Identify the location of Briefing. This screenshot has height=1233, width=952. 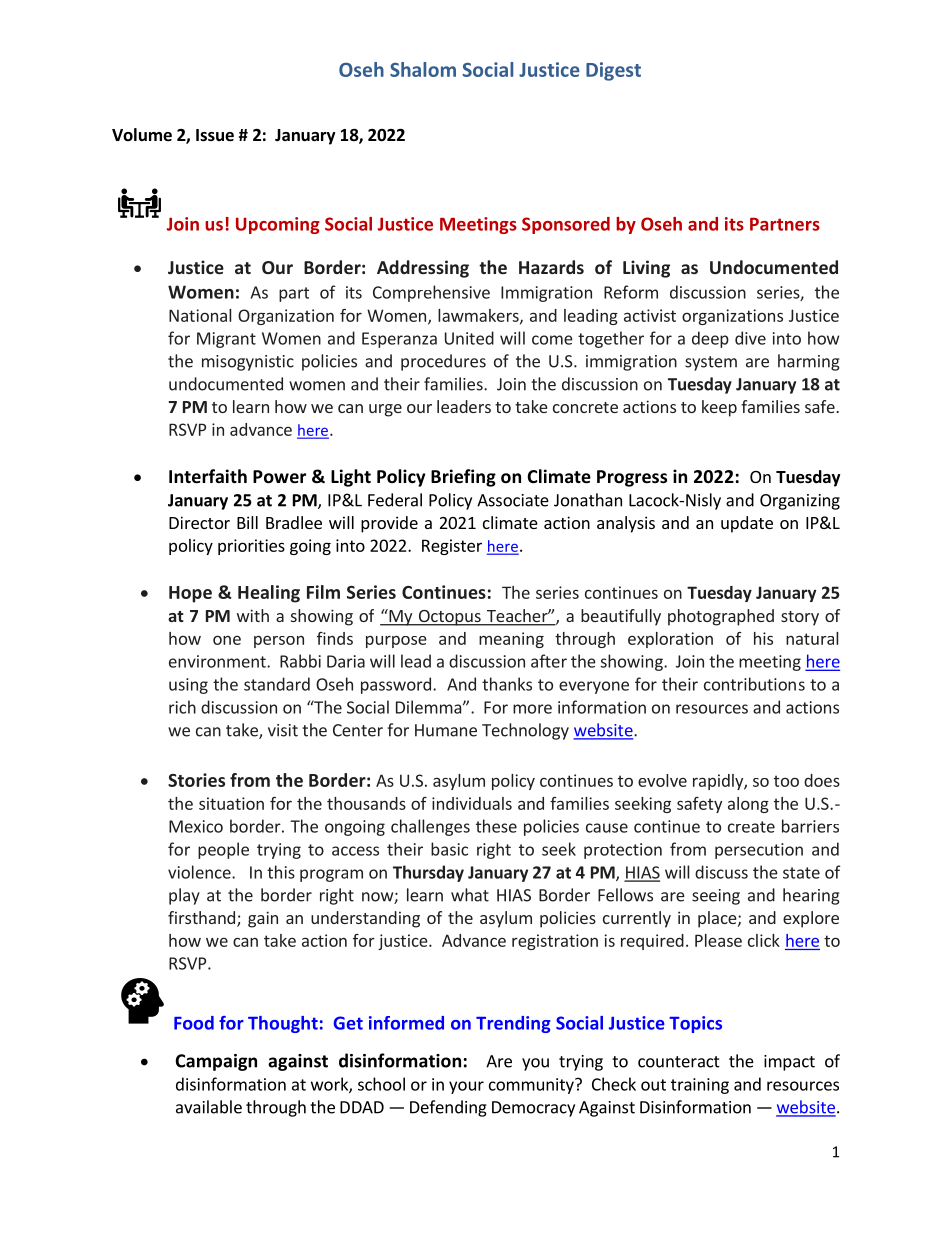
(463, 478).
